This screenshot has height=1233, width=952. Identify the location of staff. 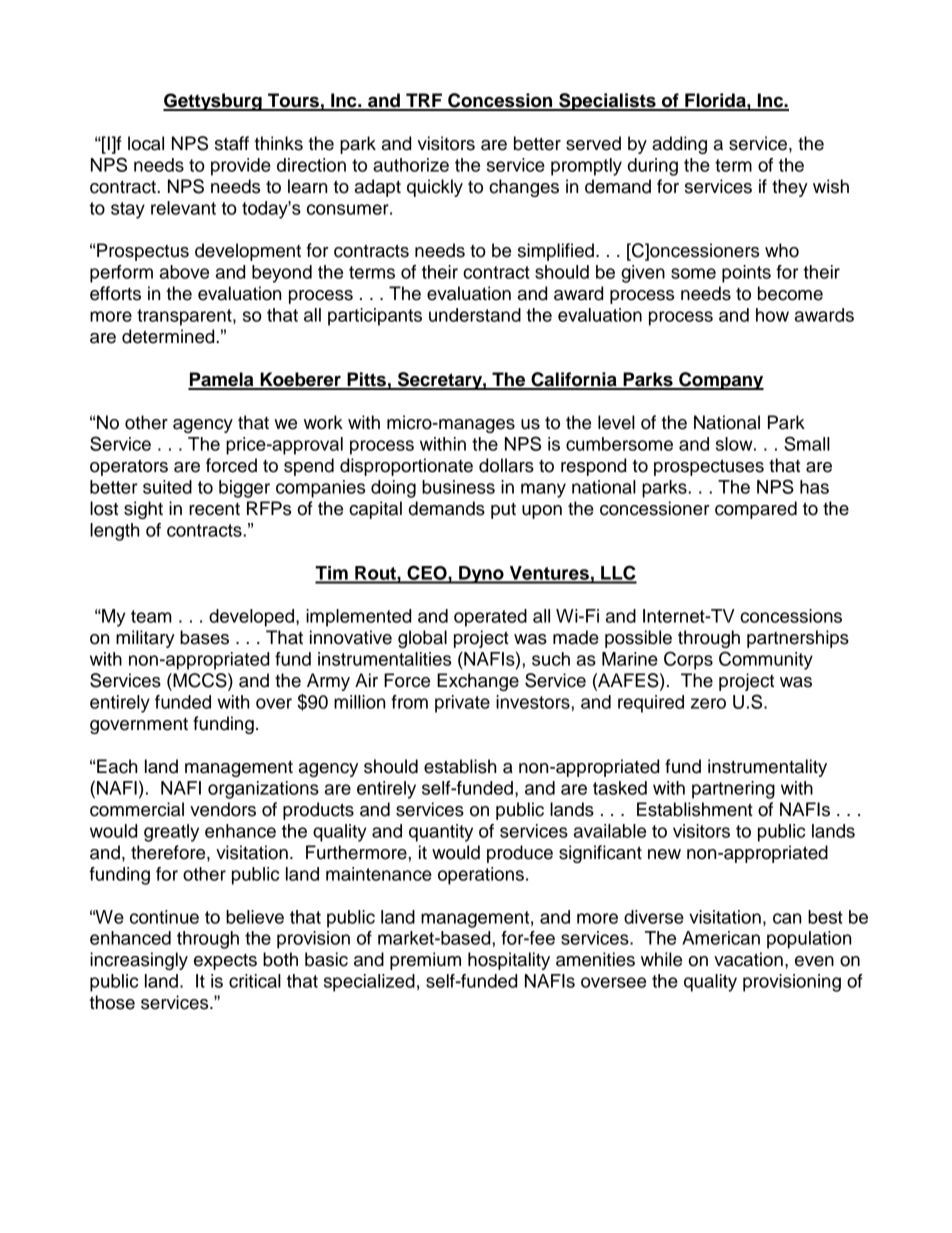
(232, 143).
